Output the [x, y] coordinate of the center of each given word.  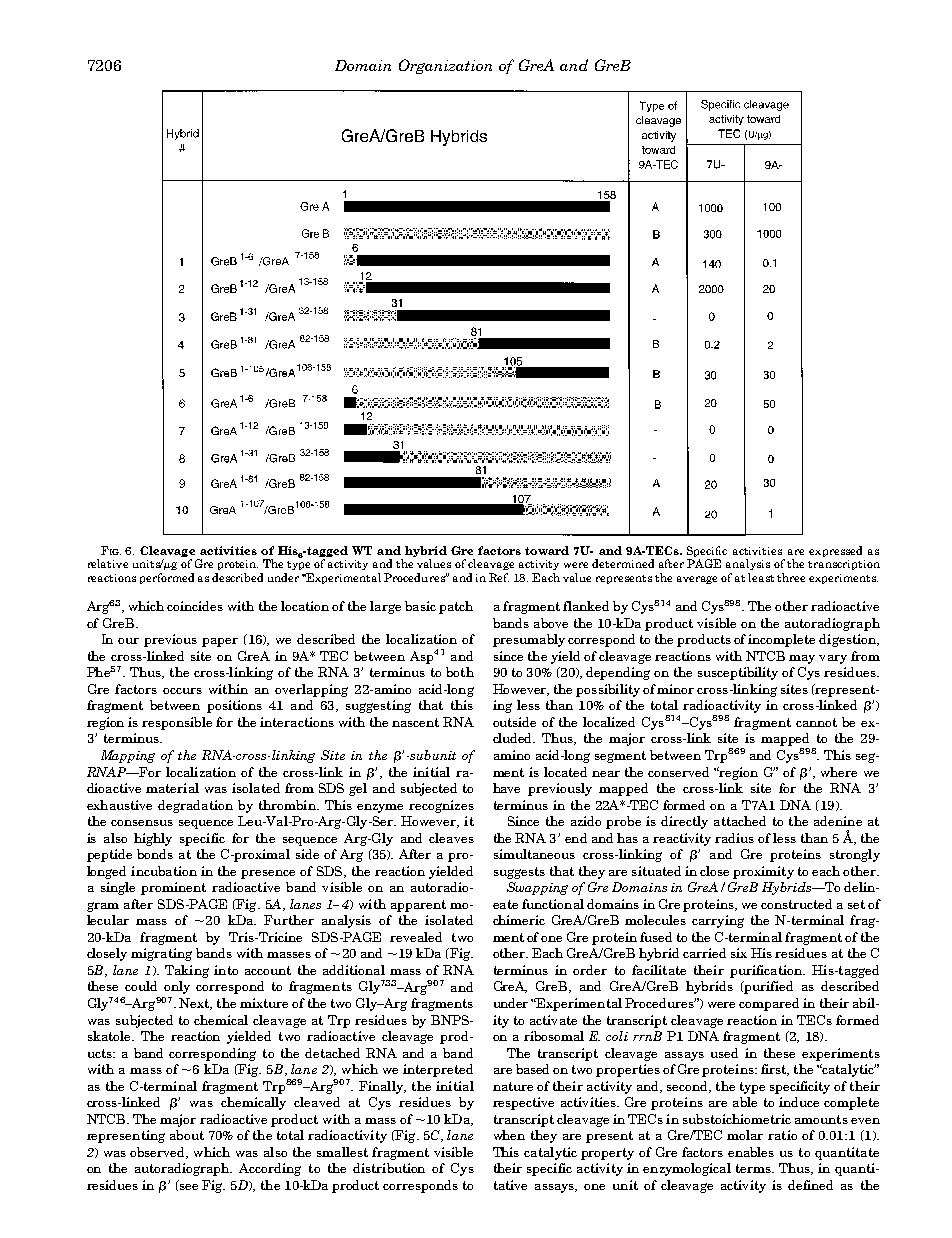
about [187, 1135]
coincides [195, 606]
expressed [835, 551]
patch [456, 607]
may [802, 659]
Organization [445, 66]
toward [547, 550]
